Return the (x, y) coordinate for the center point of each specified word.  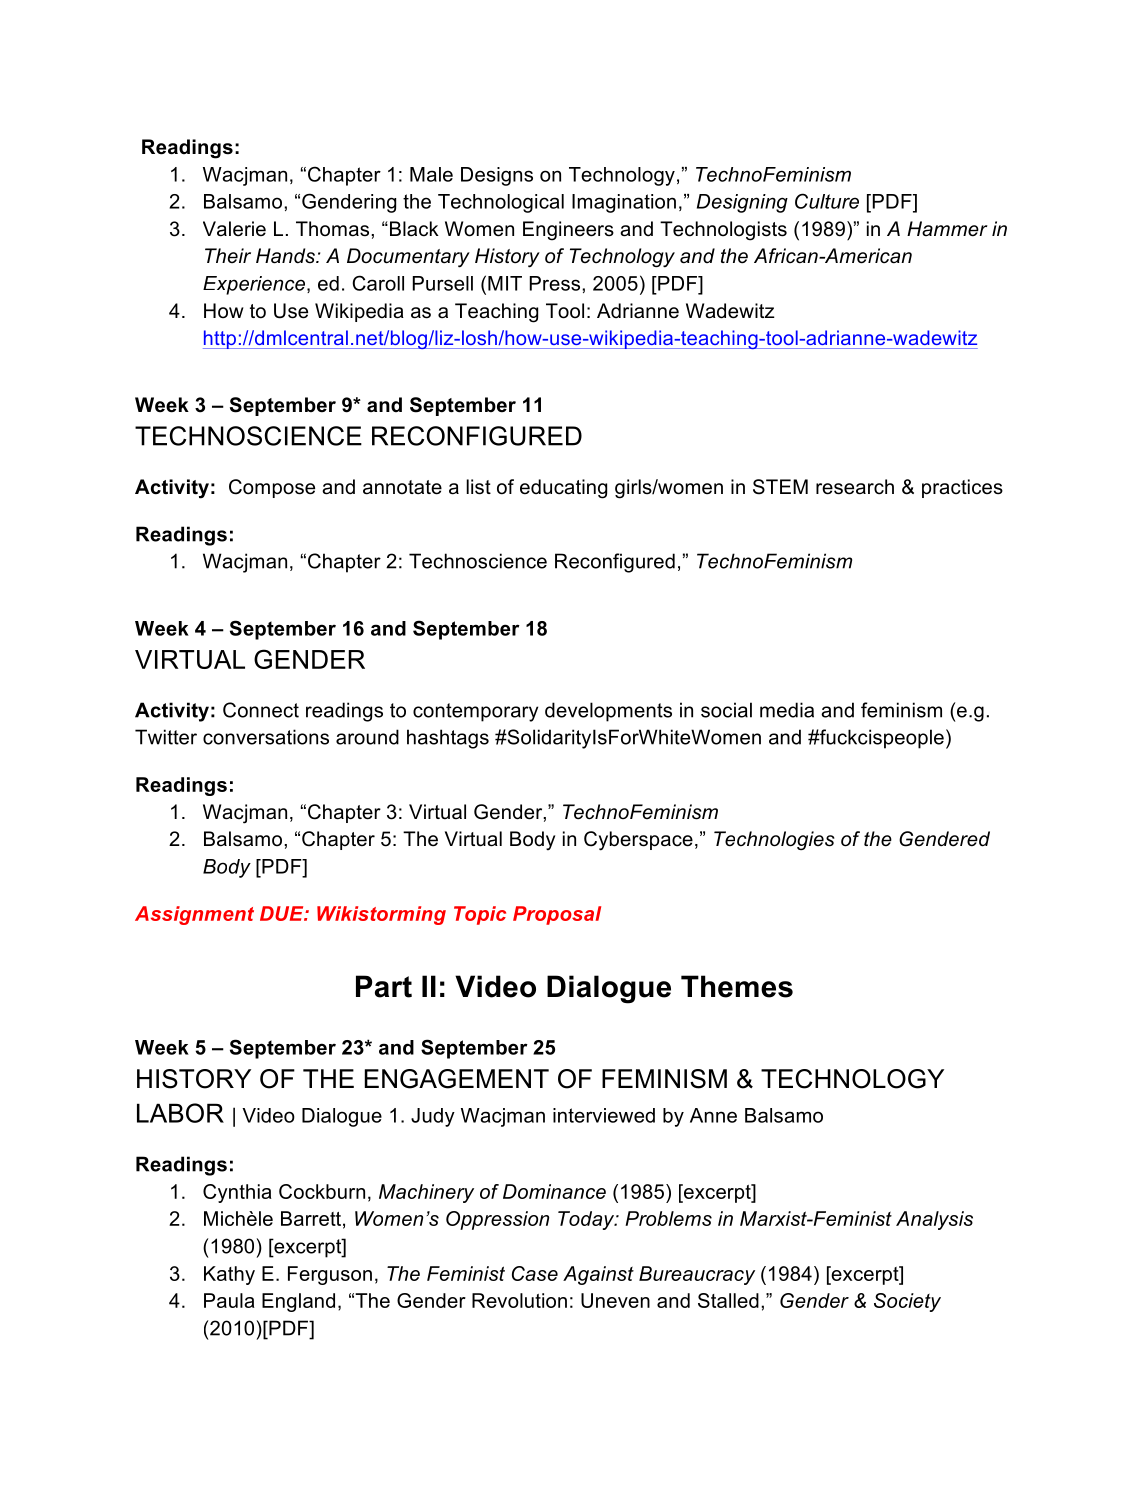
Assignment (194, 915)
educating (563, 489)
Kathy (229, 1275)
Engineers (568, 231)
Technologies (774, 840)
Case (535, 1273)
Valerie (234, 229)
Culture (827, 201)
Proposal (557, 915)
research (855, 487)
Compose (272, 488)
